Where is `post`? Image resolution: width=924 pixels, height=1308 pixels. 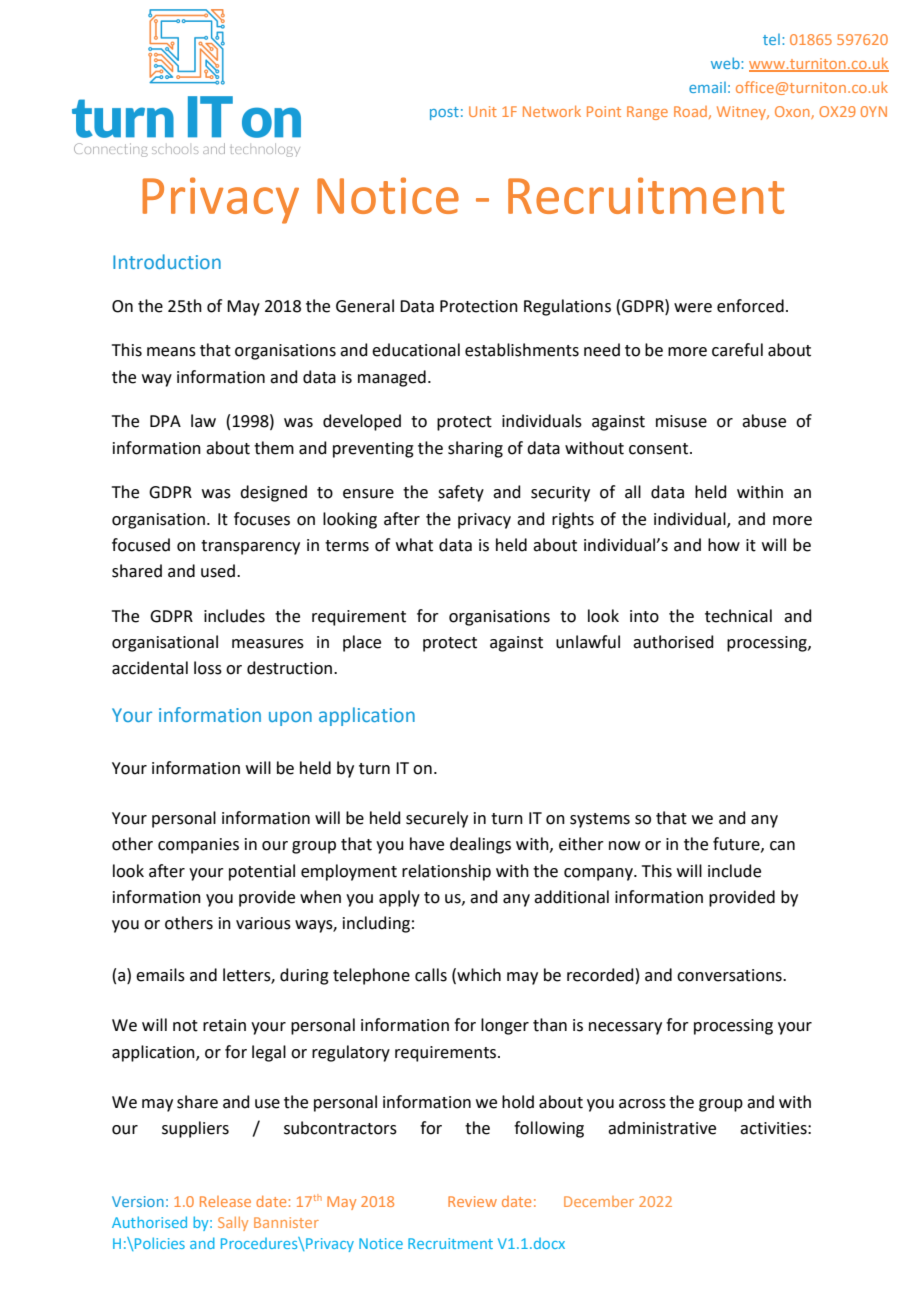
post is located at coordinates (444, 113).
